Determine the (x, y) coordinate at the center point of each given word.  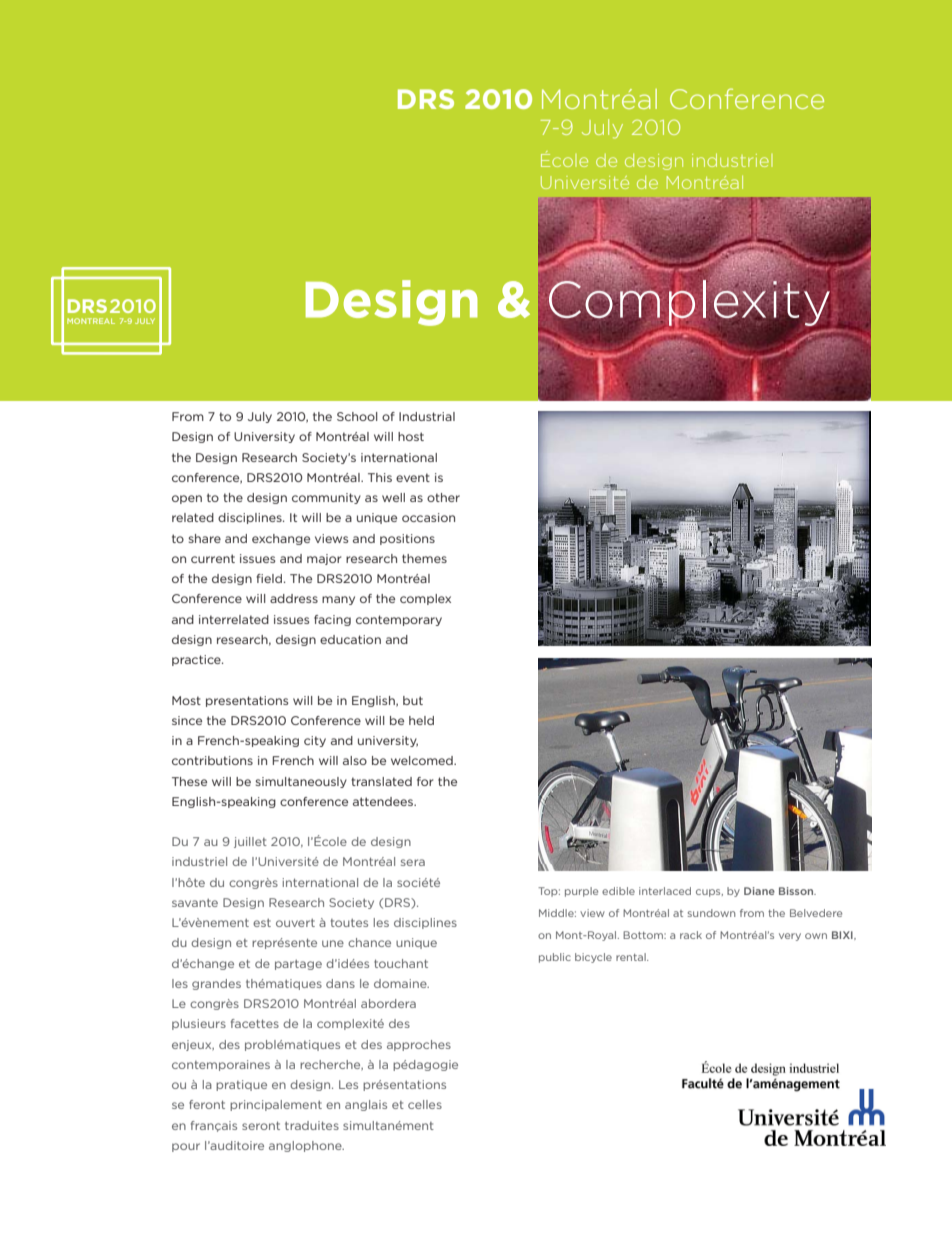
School (357, 416)
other (443, 497)
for (425, 781)
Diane (759, 891)
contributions (212, 760)
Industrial (427, 416)
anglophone (306, 1146)
